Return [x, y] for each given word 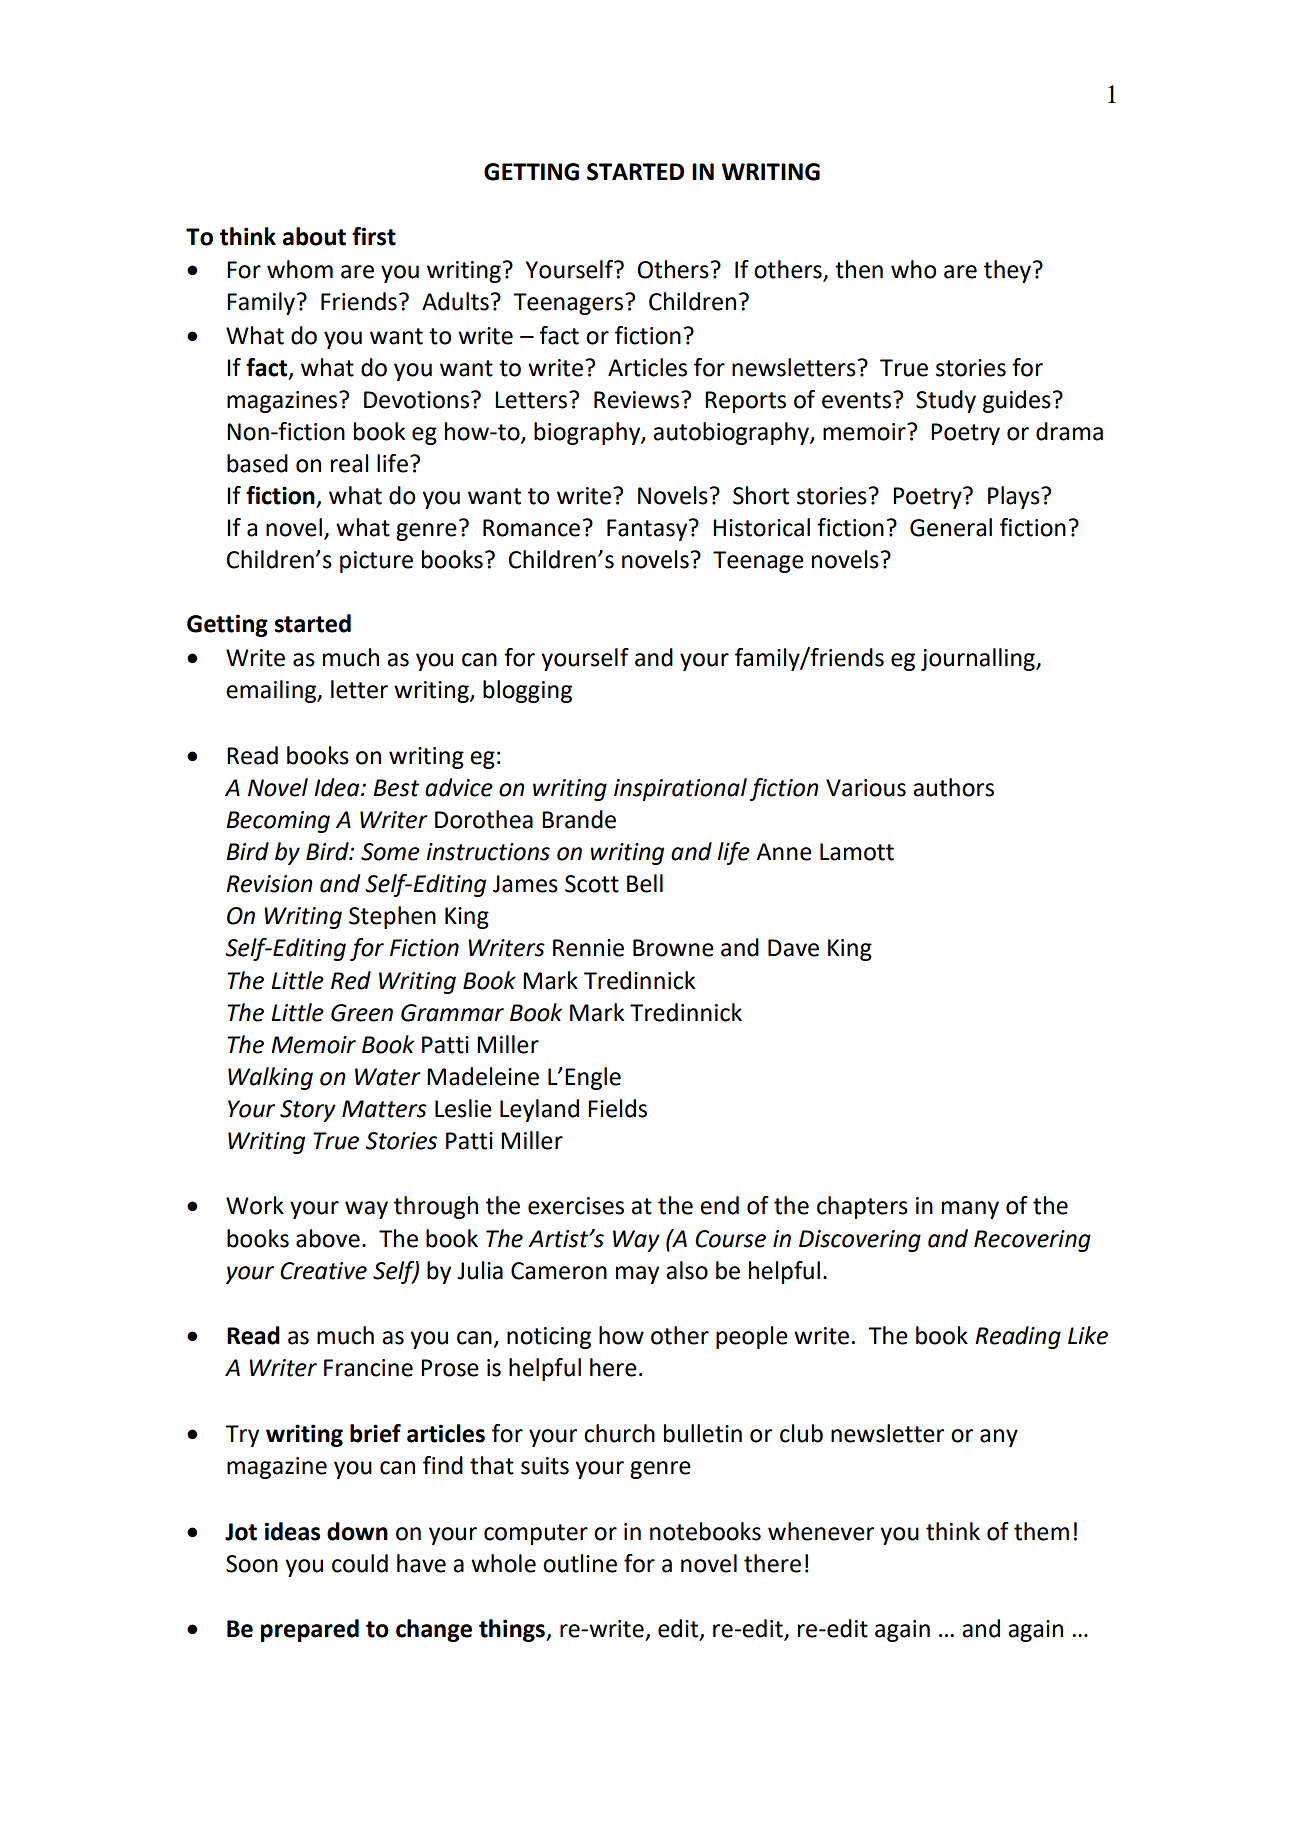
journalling [979, 659]
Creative [323, 1271]
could [360, 1563]
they [1007, 271]
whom [300, 269]
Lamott [857, 852]
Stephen [392, 917]
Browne [673, 948]
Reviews [636, 400]
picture [376, 562]
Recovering [1032, 1241]
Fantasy [648, 530]
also [687, 1270]
